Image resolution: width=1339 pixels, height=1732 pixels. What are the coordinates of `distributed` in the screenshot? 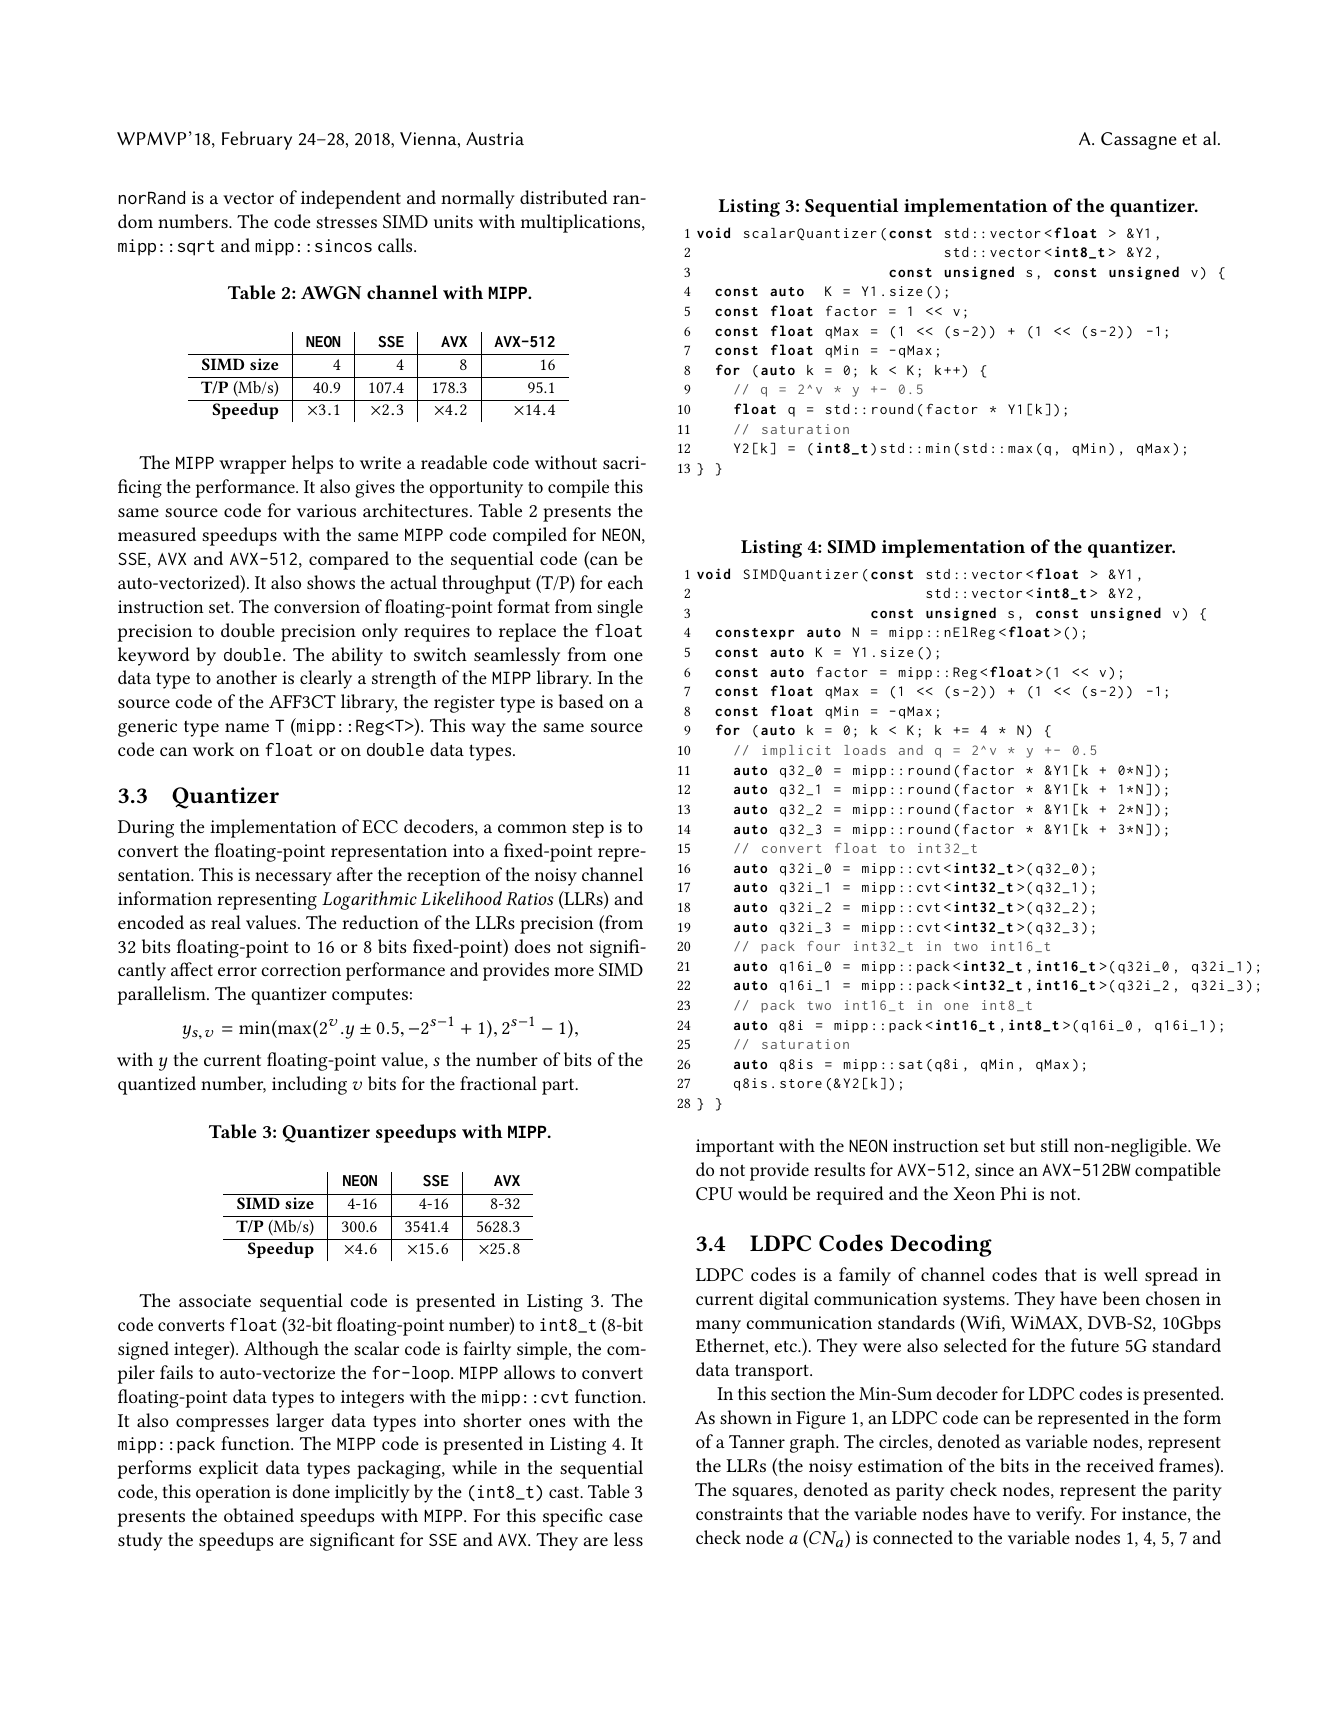 It's located at (563, 197).
